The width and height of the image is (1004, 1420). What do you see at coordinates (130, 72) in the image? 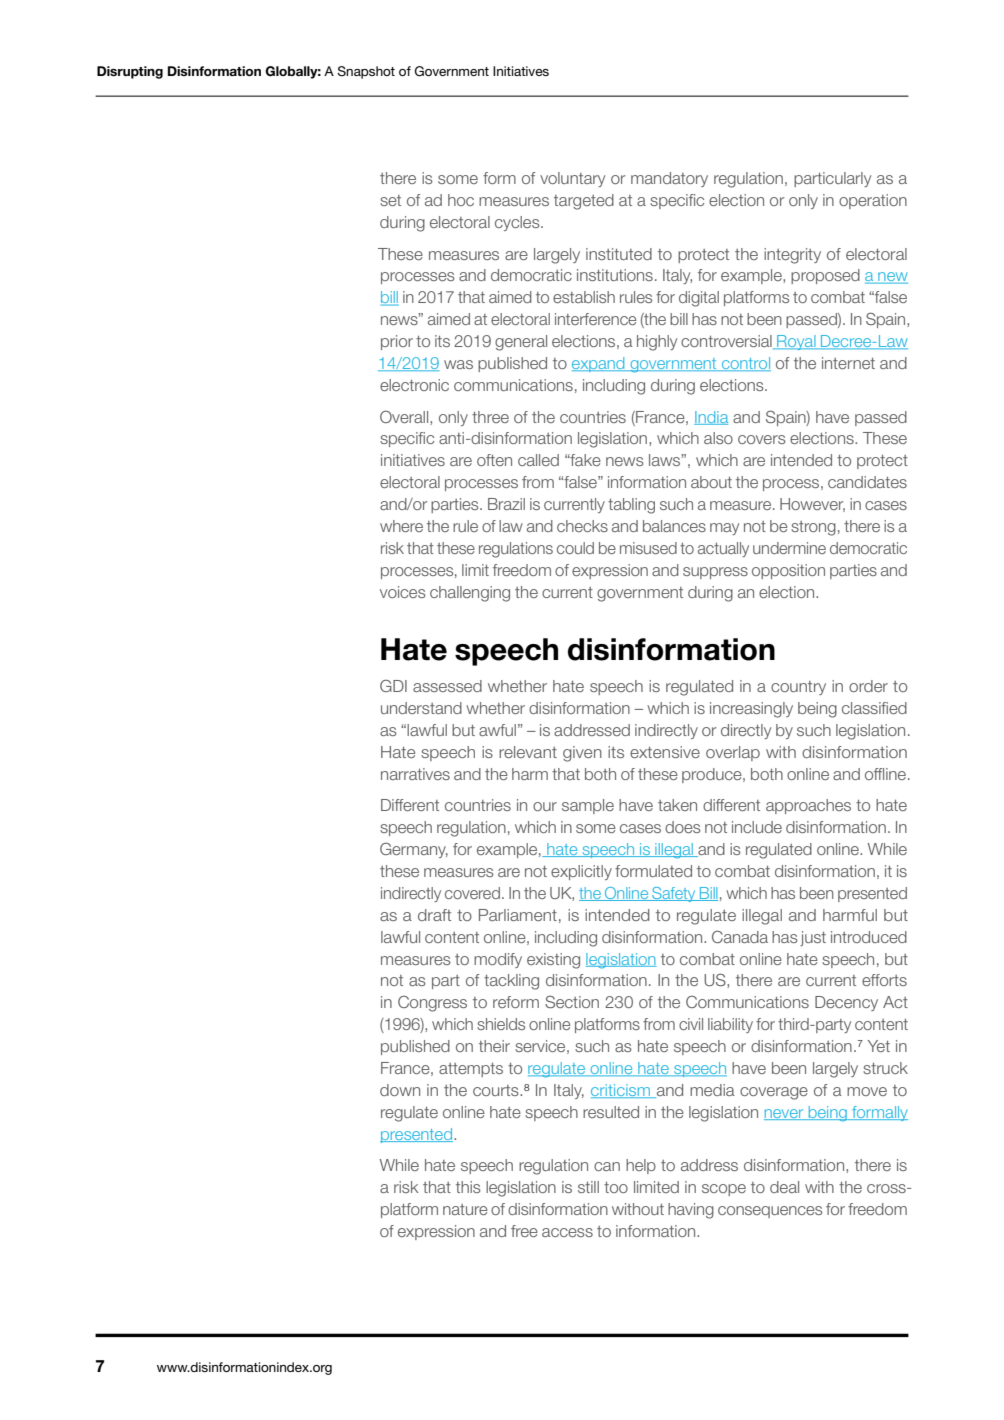
I see `Disrupting` at bounding box center [130, 72].
